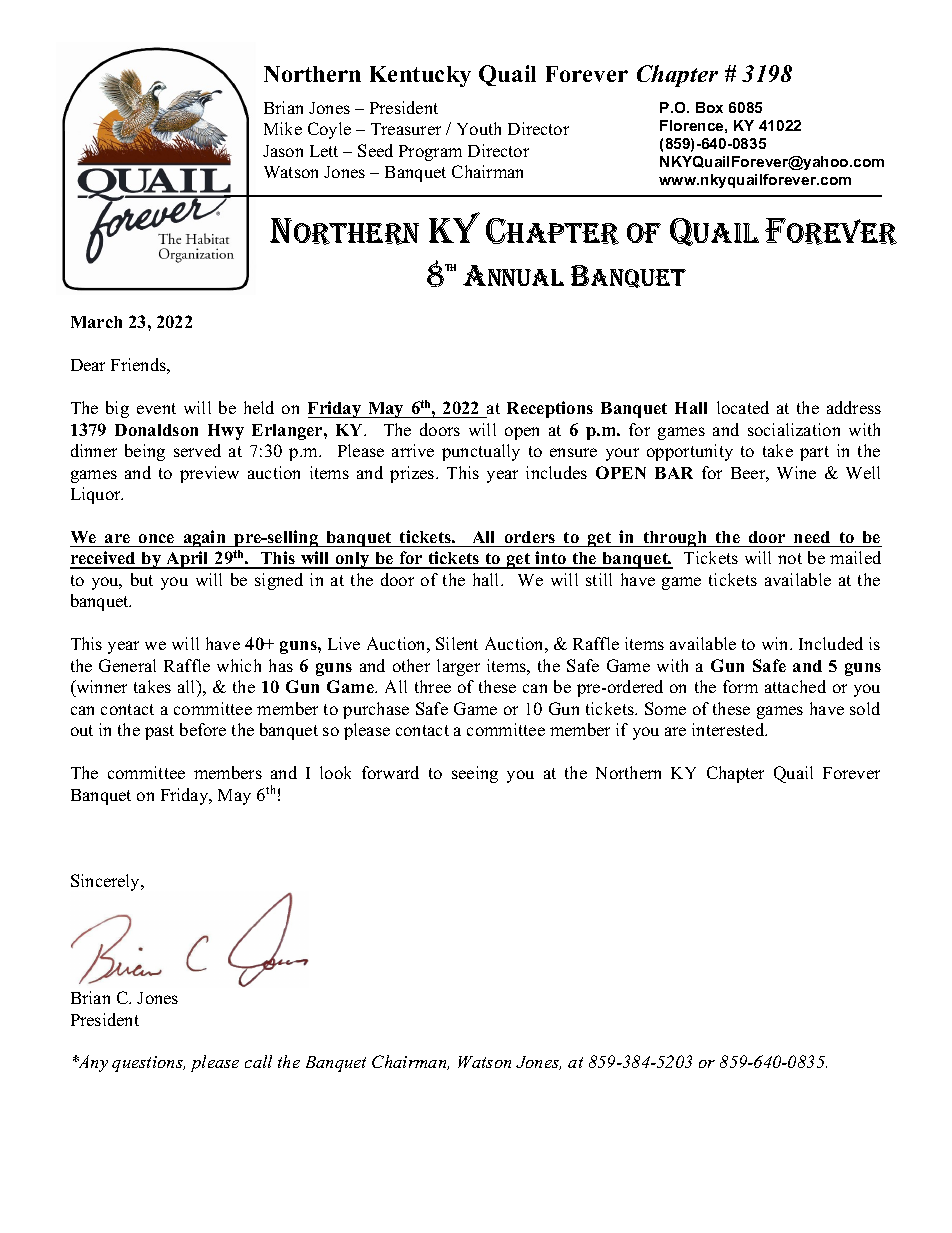 This screenshot has width=952, height=1233. What do you see at coordinates (159, 732) in the screenshot?
I see `past` at bounding box center [159, 732].
